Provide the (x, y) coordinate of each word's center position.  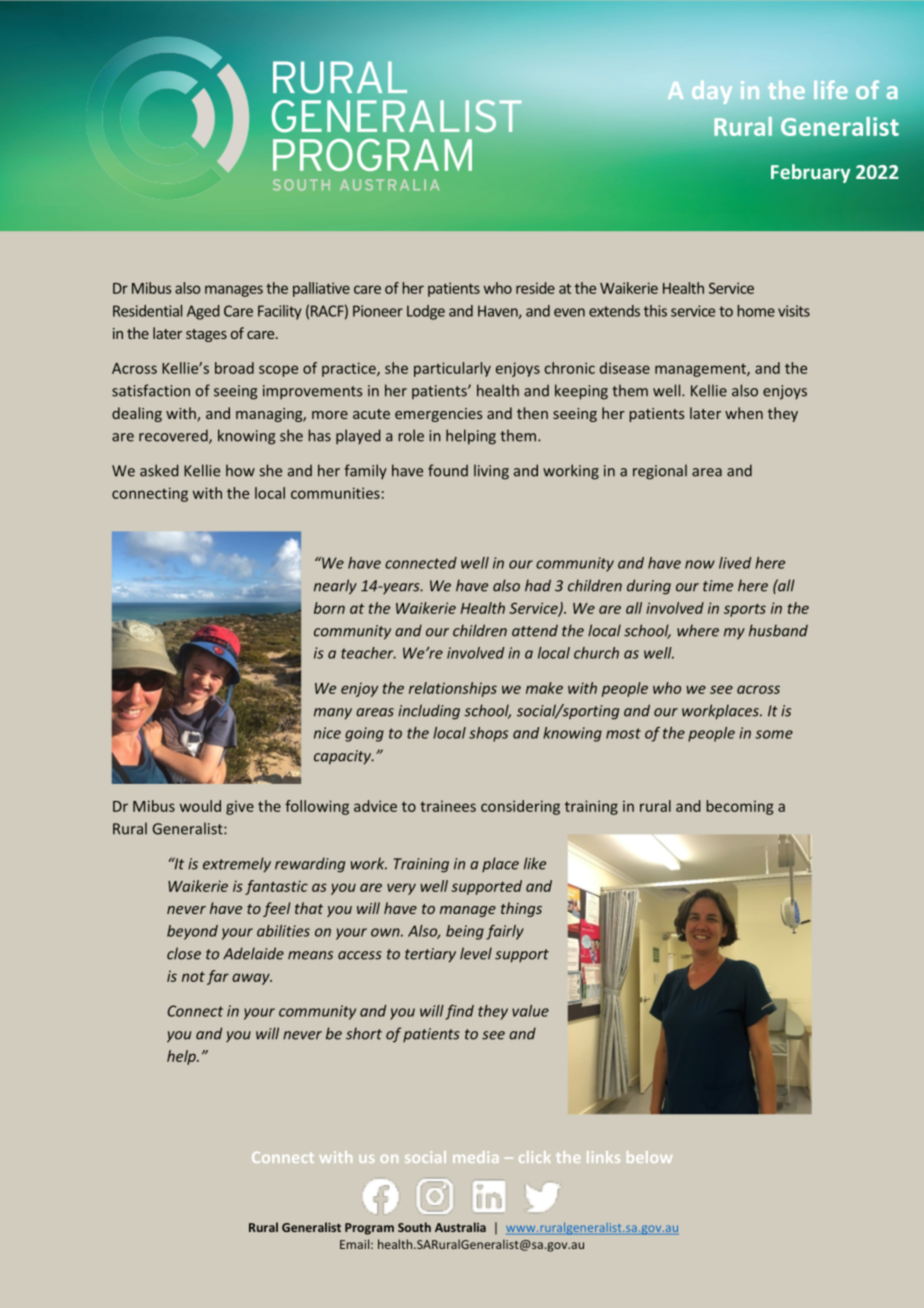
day (712, 92)
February (810, 173)
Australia (460, 1227)
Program (369, 1229)
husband (778, 630)
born (329, 608)
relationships (453, 689)
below (649, 1157)
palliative (321, 289)
